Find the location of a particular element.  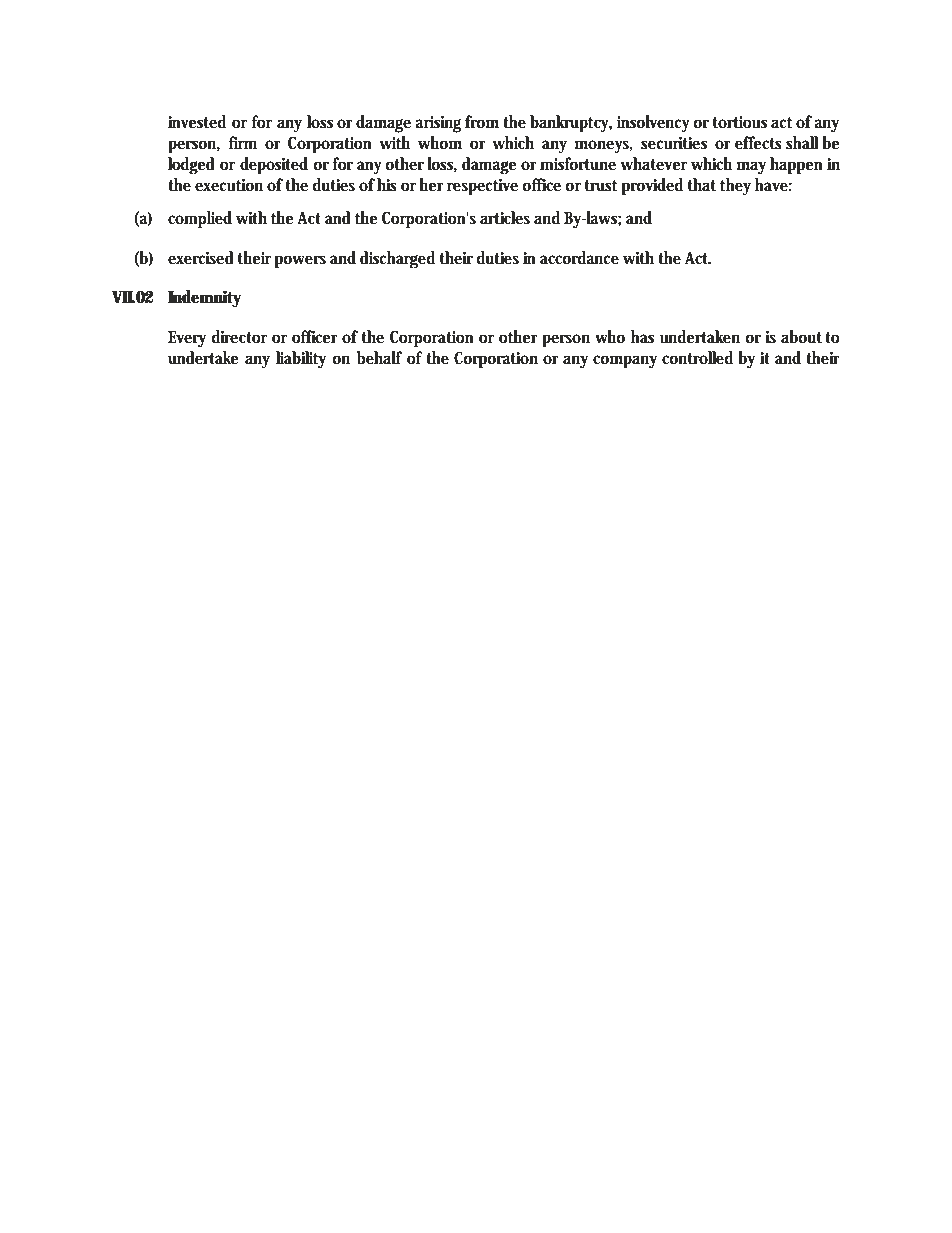

liability is located at coordinates (301, 360).
